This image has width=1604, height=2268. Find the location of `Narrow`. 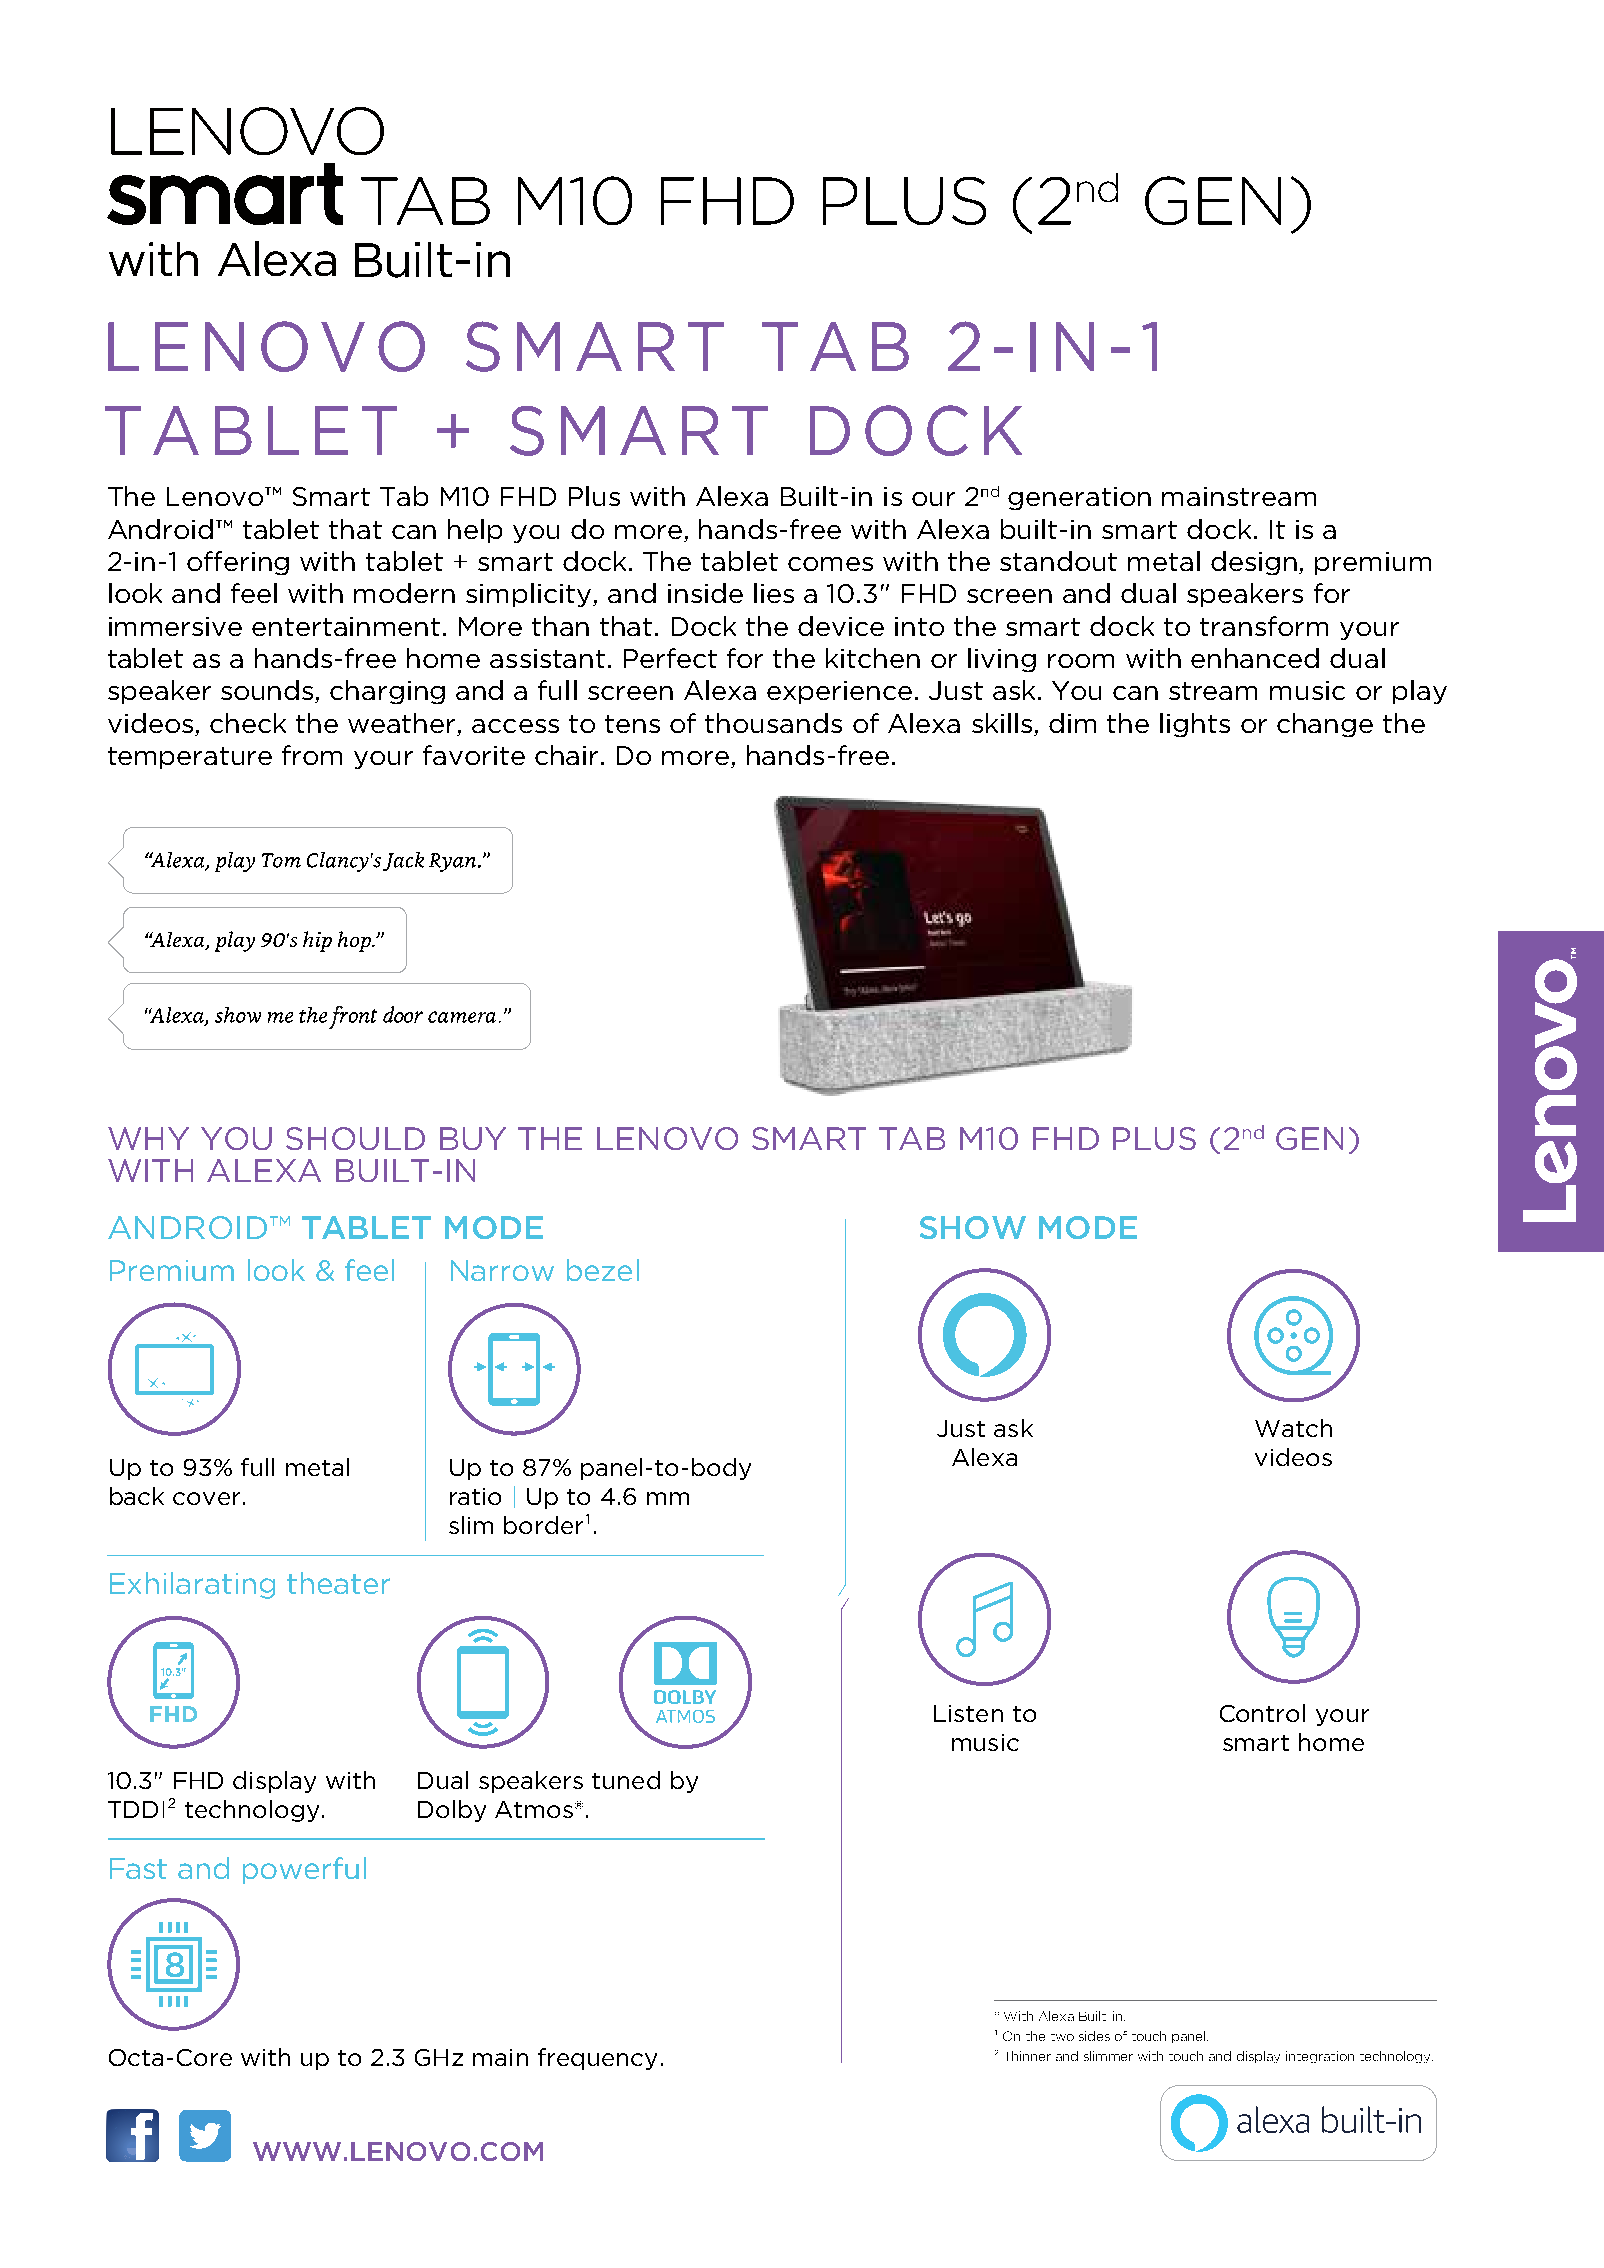

Narrow is located at coordinates (502, 1270).
